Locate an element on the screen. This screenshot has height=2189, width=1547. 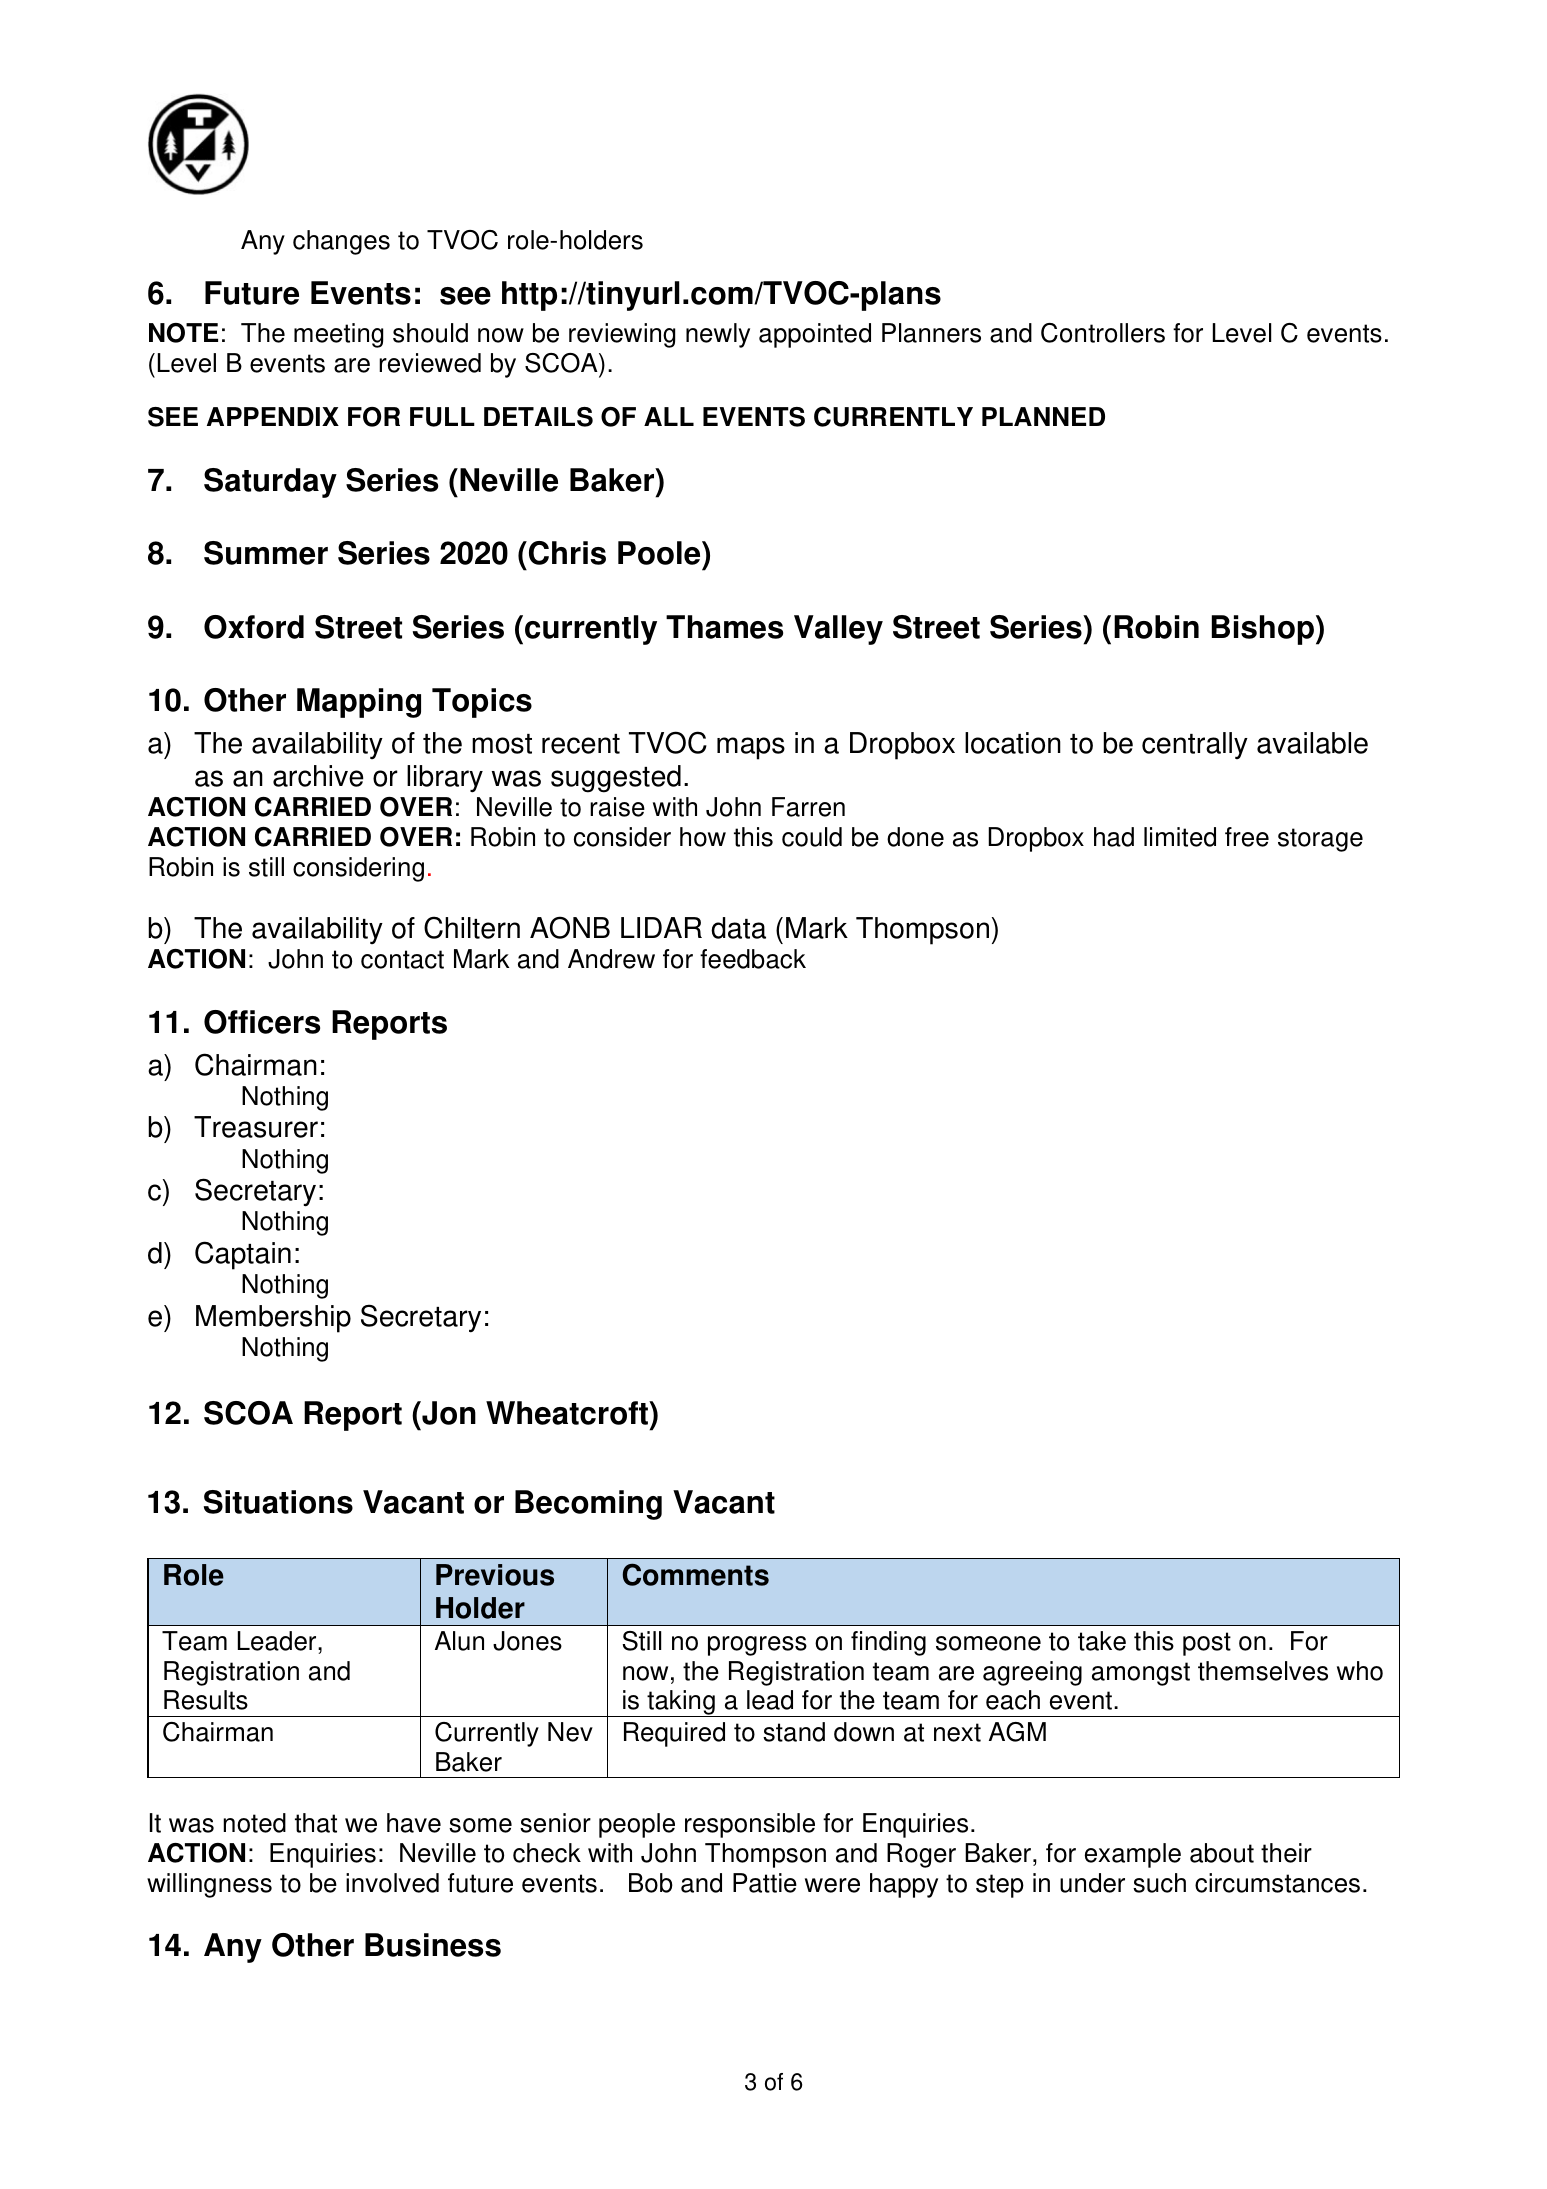
post is located at coordinates (1207, 1644).
